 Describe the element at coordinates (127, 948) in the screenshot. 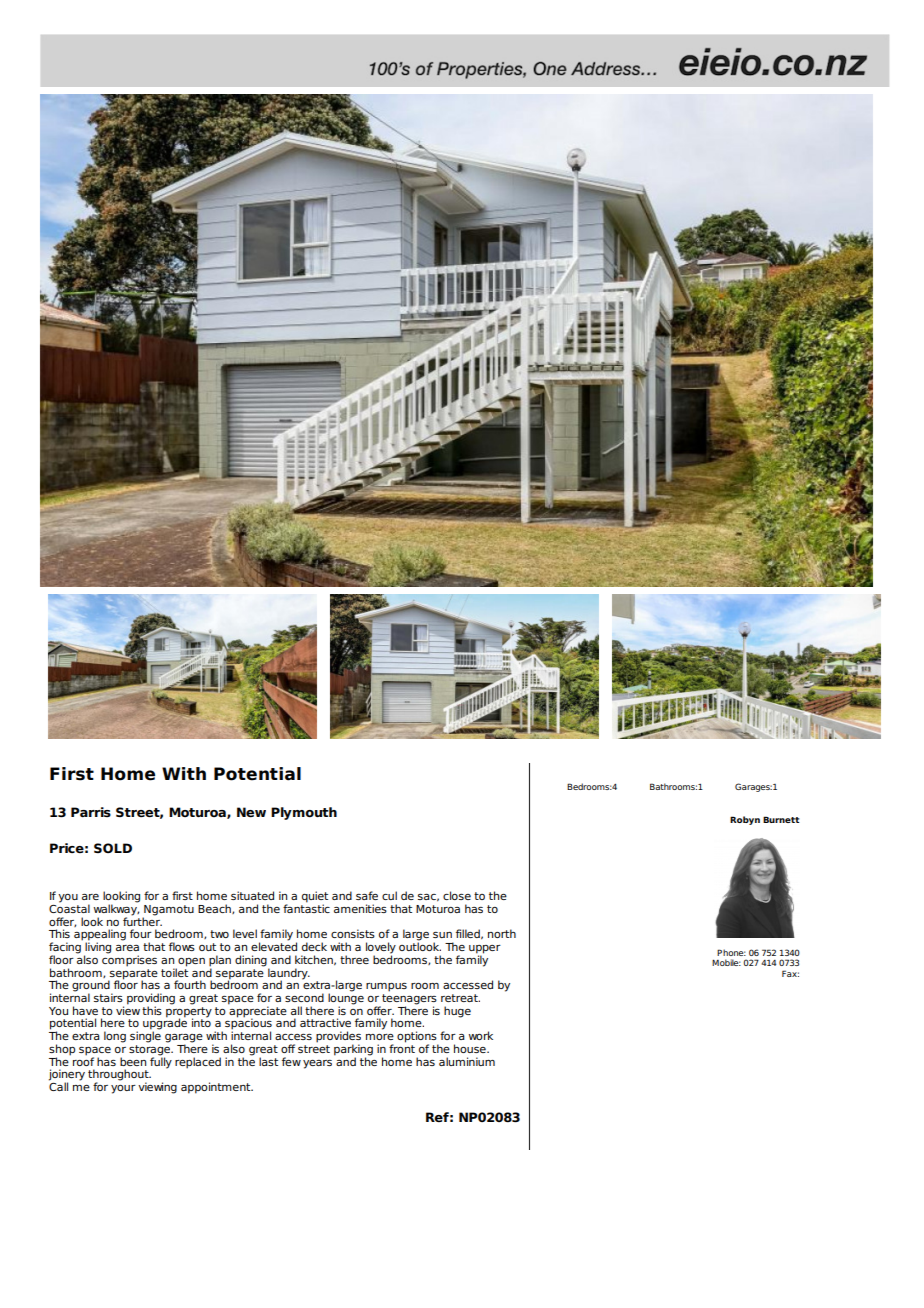

I see `area` at that location.
